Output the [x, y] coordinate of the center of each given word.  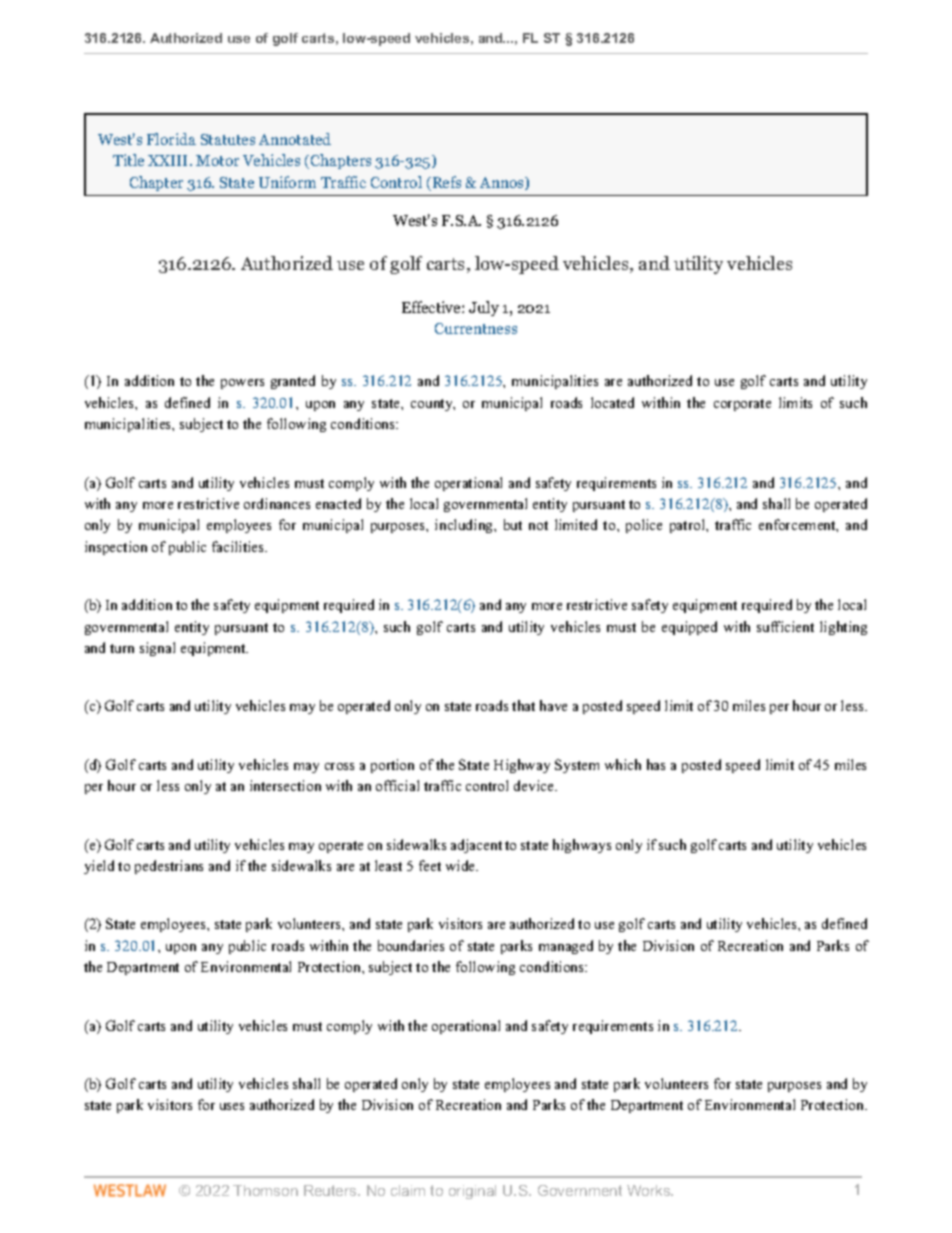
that [523, 705]
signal [157, 649]
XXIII [169, 160]
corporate [742, 405]
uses [232, 1106]
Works [650, 1190]
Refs [445, 183]
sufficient [785, 626]
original [472, 1192]
